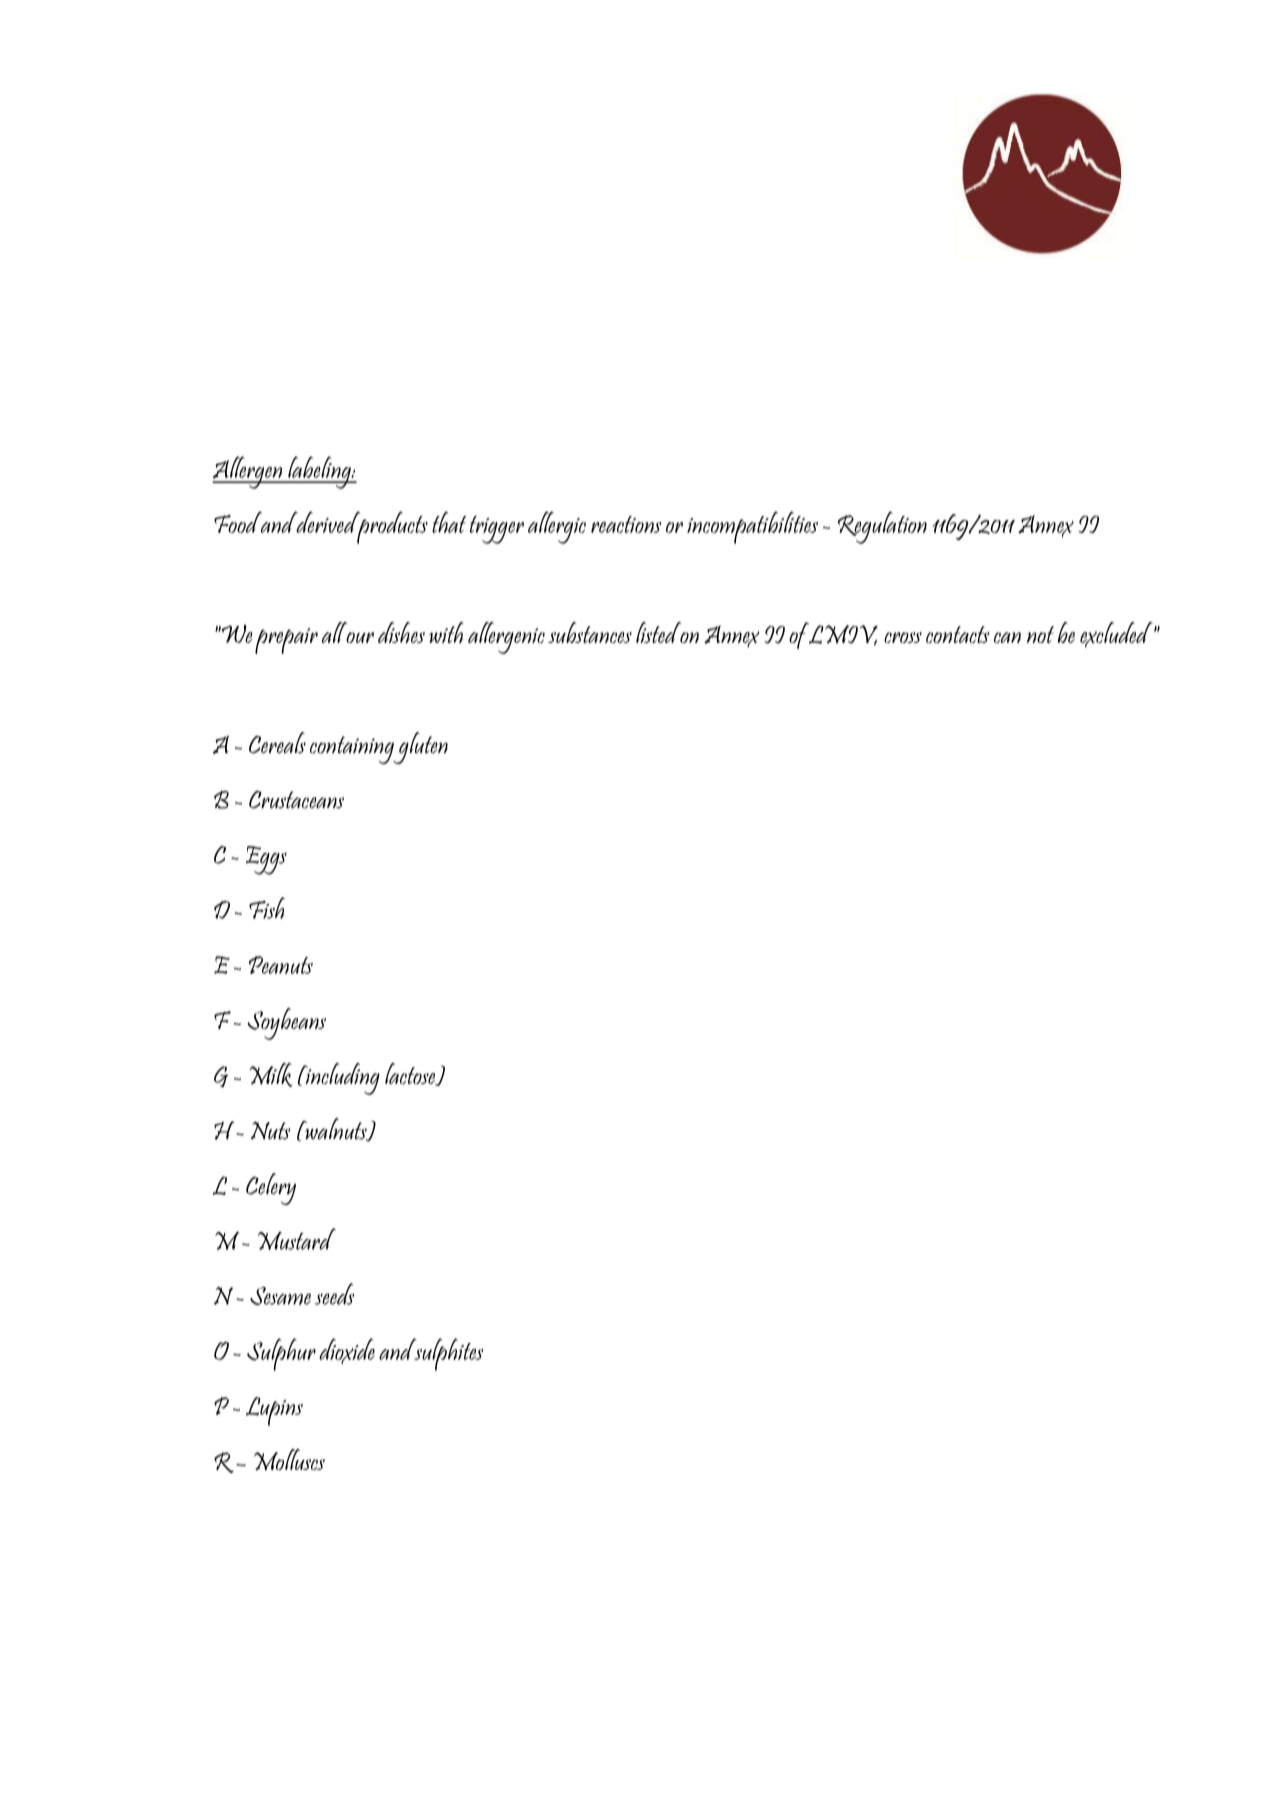 The image size is (1276, 1804). What do you see at coordinates (448, 1354) in the page?
I see `sulphites` at bounding box center [448, 1354].
